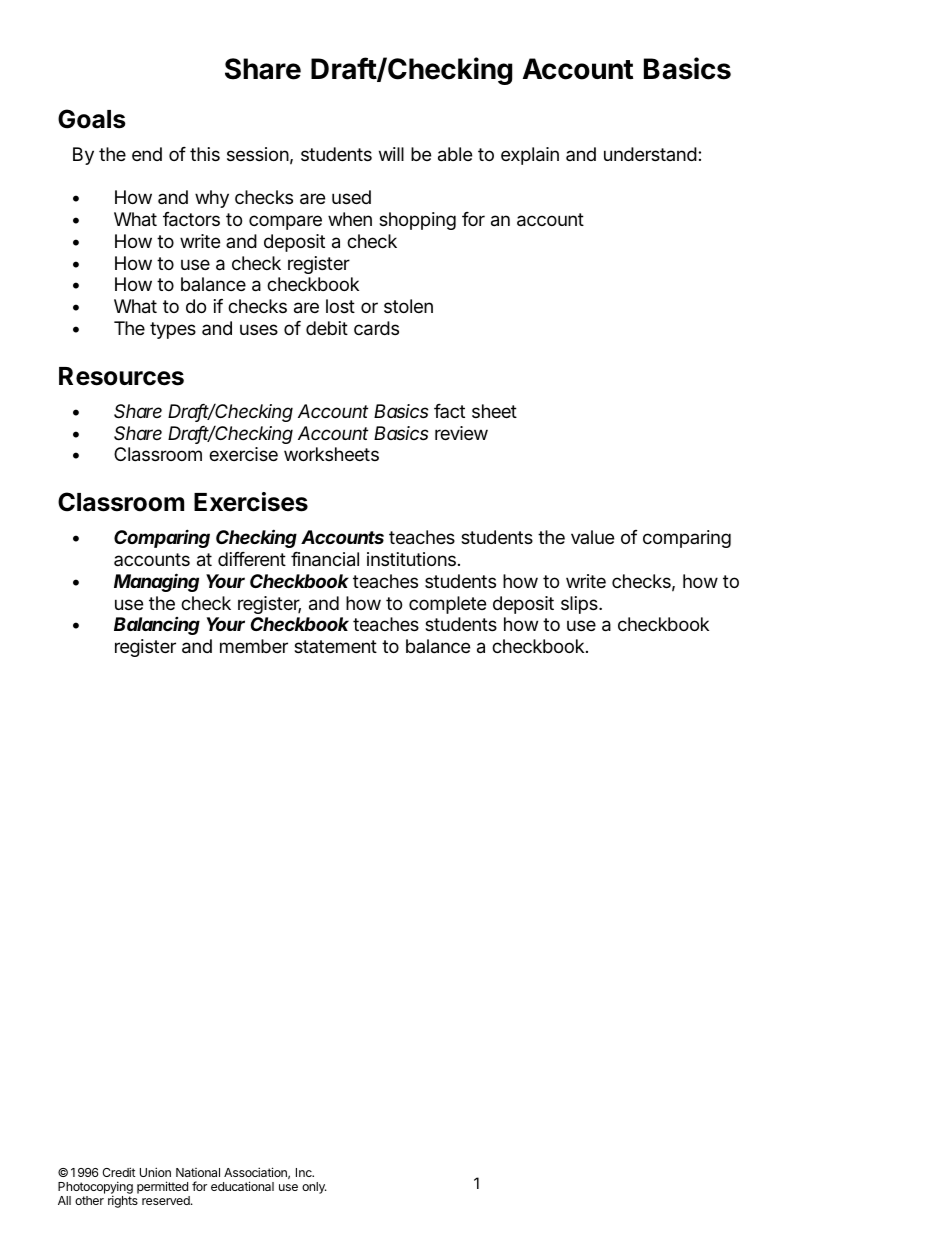 The height and width of the document is (1233, 952). Describe the element at coordinates (530, 156) in the document. I see `explain` at that location.
